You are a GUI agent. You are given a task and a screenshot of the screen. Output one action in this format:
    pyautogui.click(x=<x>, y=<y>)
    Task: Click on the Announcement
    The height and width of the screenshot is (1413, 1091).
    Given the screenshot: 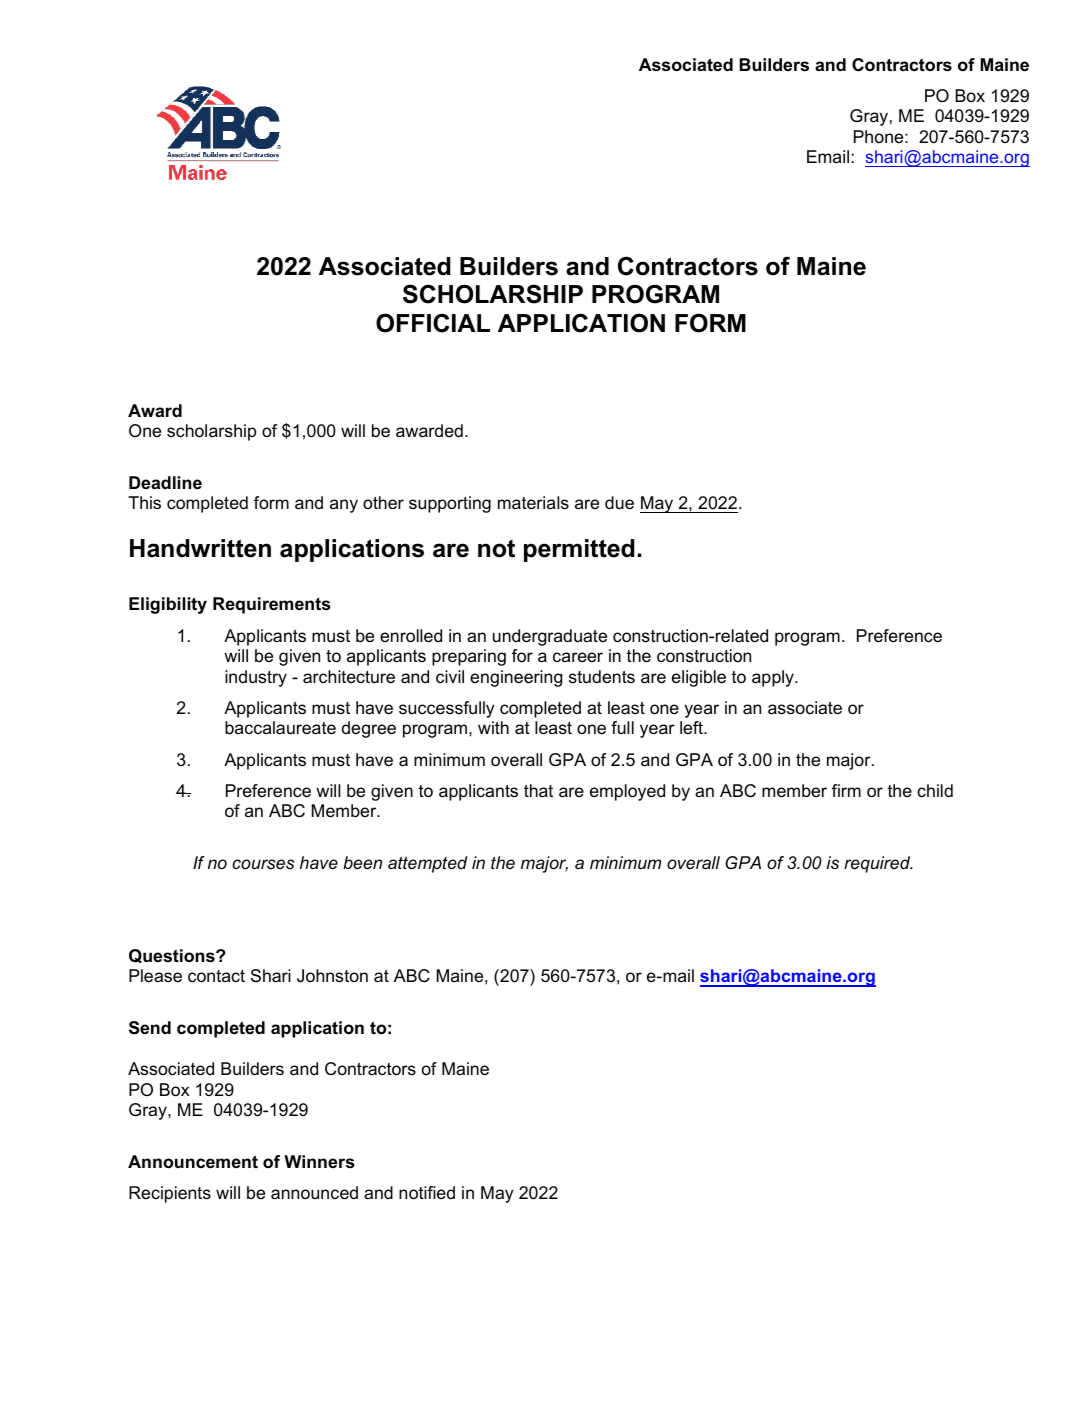 What is the action you would take?
    pyautogui.click(x=193, y=1162)
